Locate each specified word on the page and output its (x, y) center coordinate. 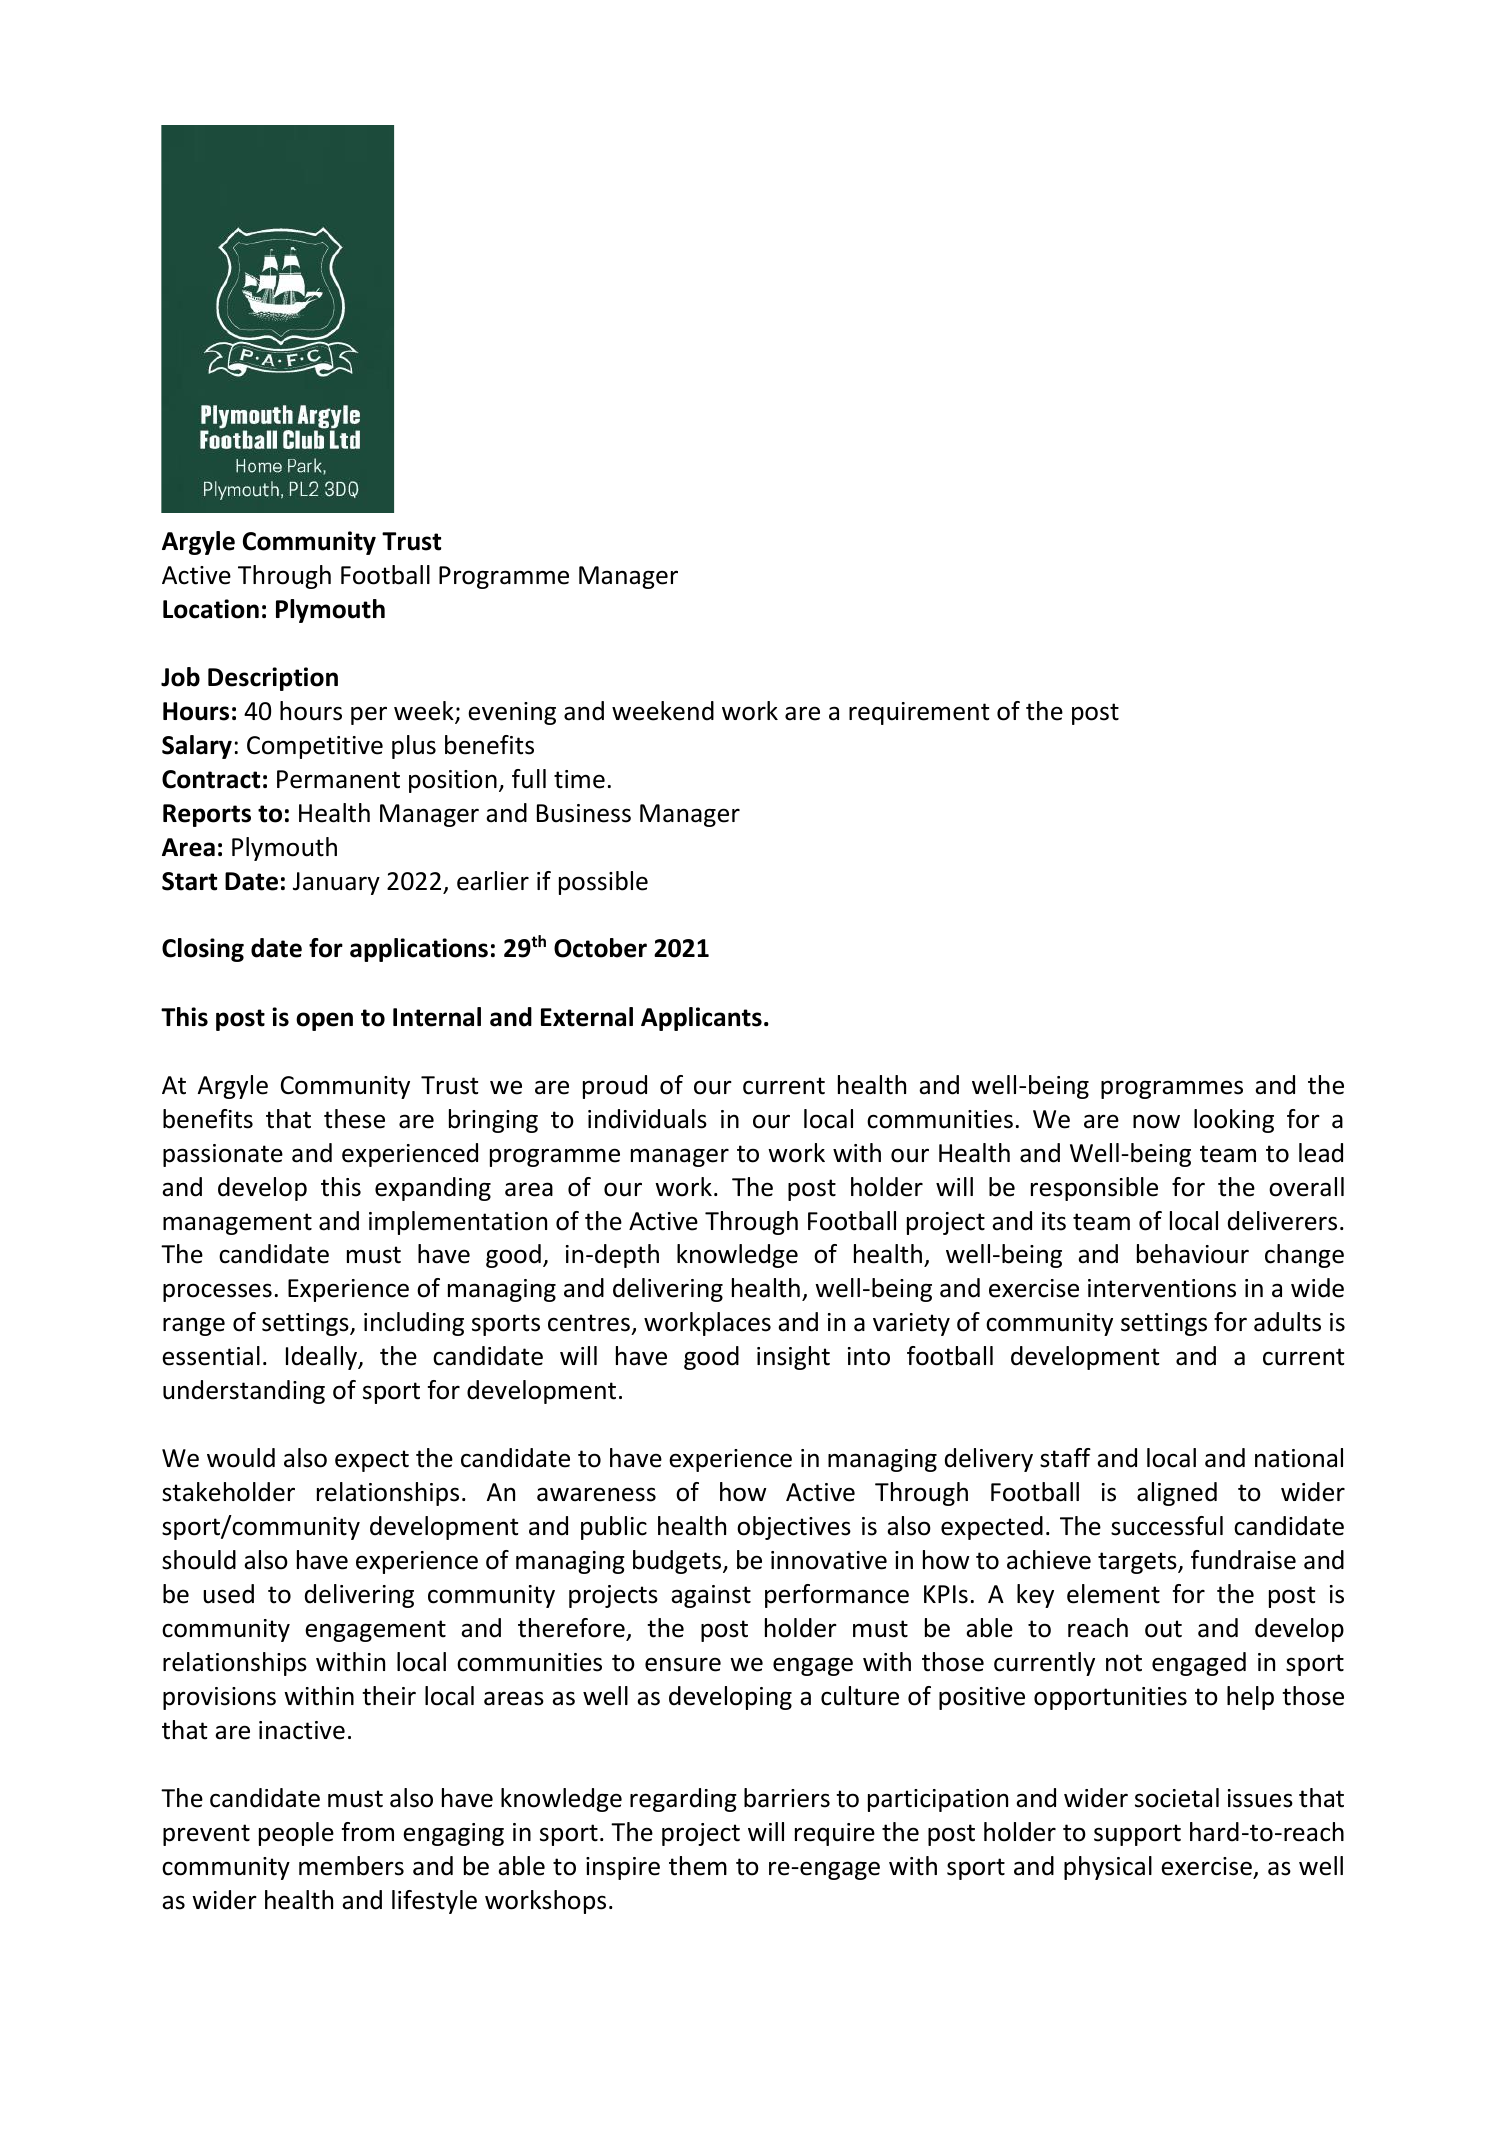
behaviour (1193, 1254)
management (237, 1224)
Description (273, 679)
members (351, 1866)
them (698, 1866)
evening (512, 713)
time (579, 779)
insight (793, 1358)
